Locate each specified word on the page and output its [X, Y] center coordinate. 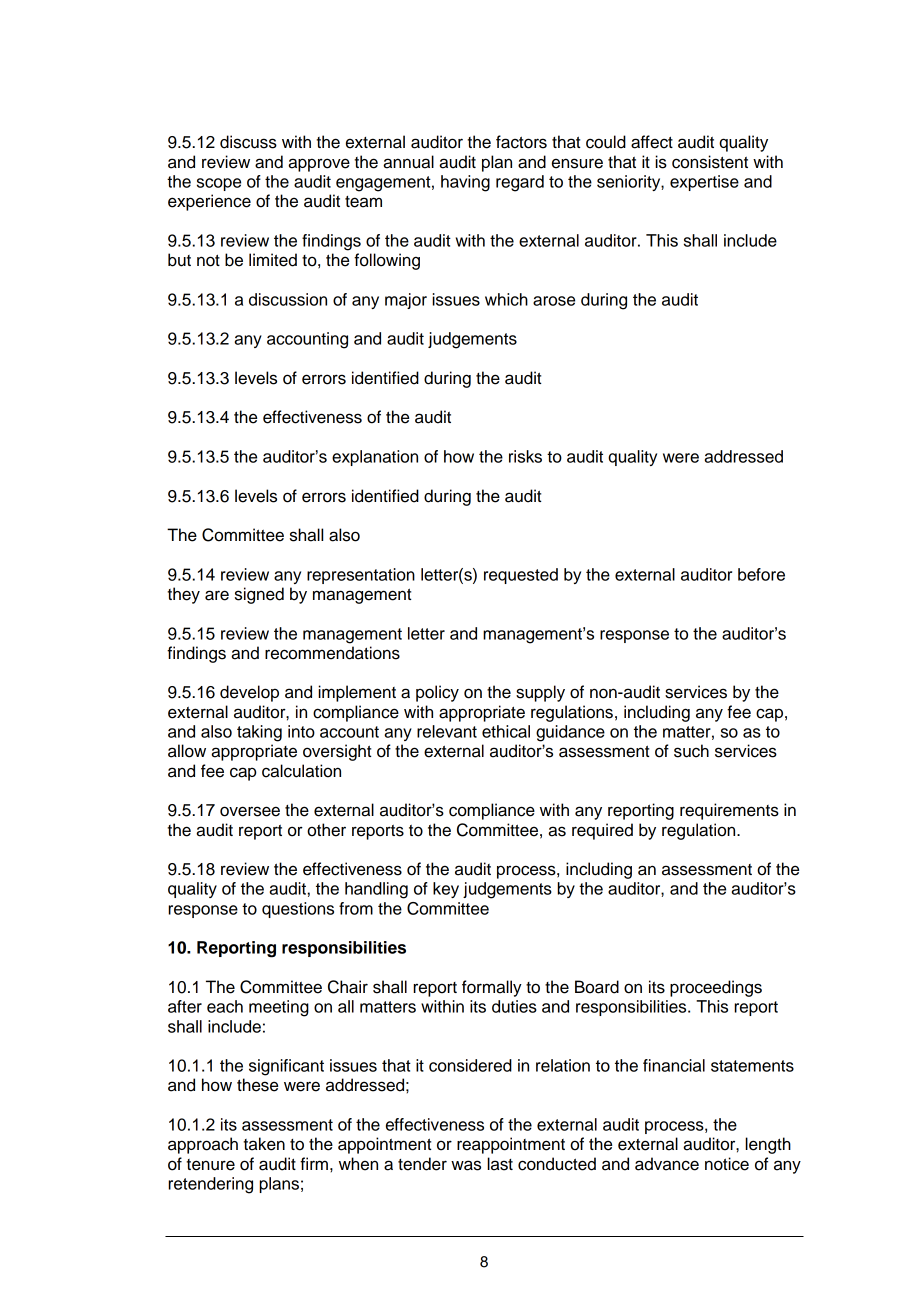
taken [264, 1144]
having [465, 183]
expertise [704, 183]
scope [219, 184]
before [761, 574]
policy [437, 693]
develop [249, 693]
